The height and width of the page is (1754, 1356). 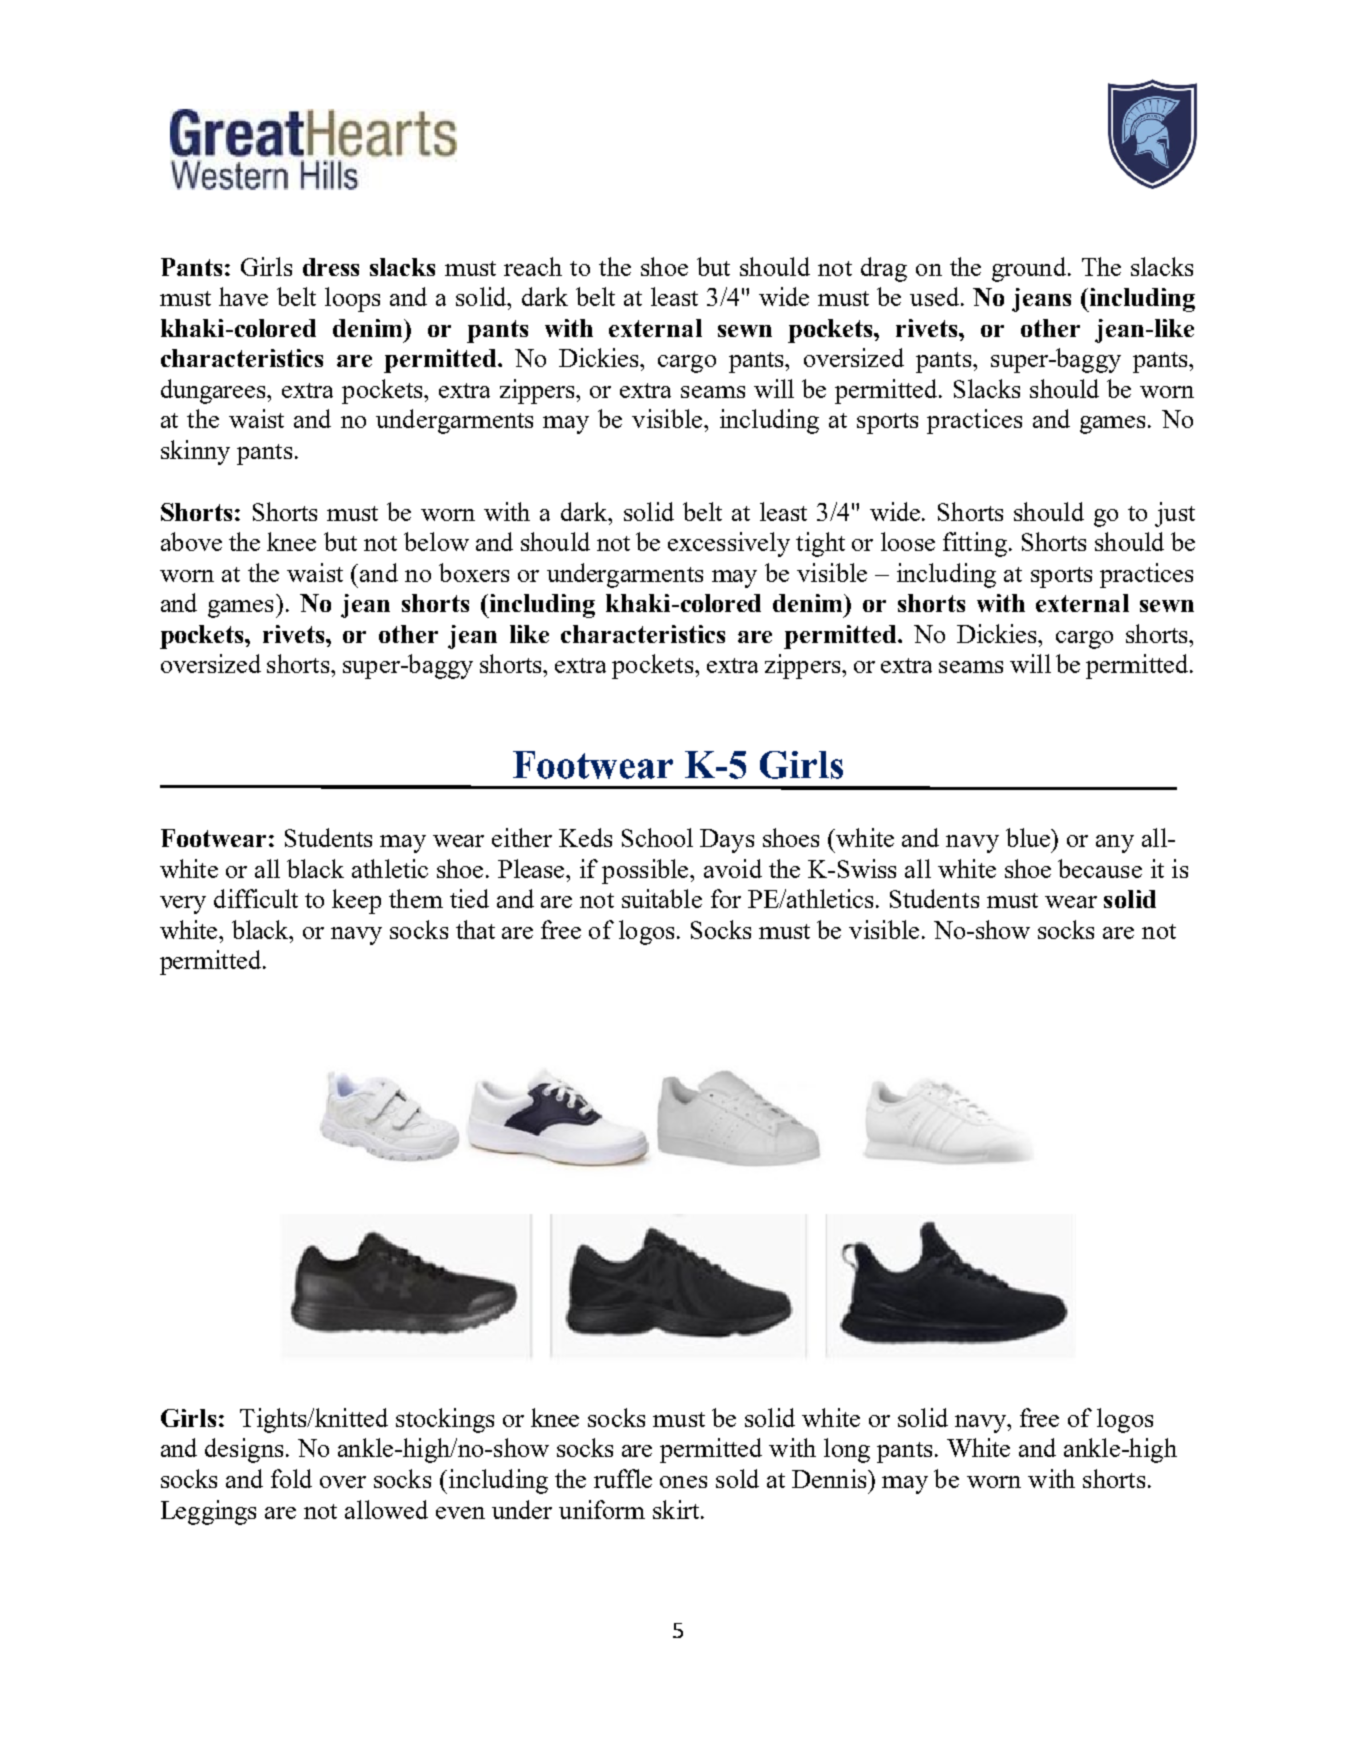 I want to click on fold, so click(x=291, y=1478).
